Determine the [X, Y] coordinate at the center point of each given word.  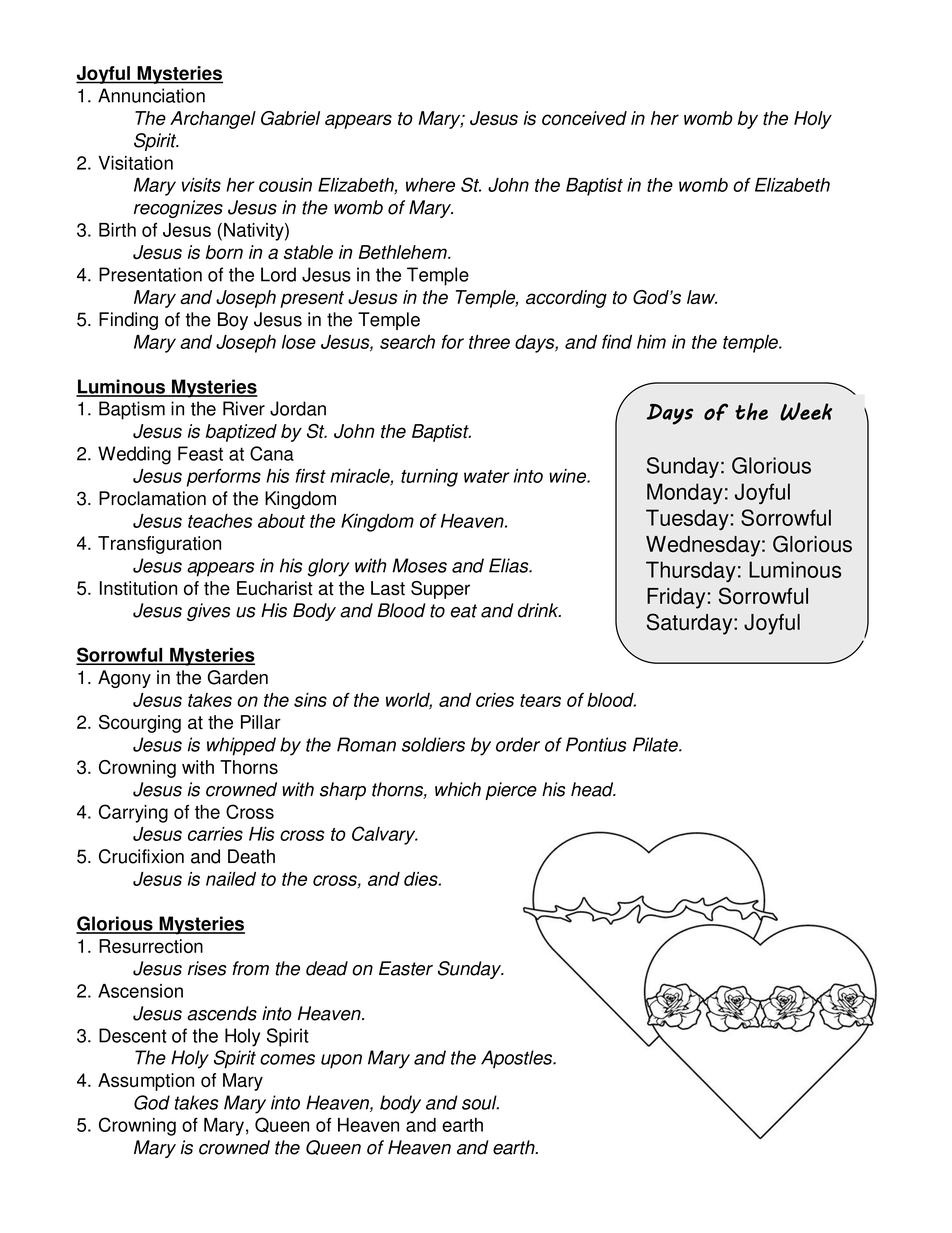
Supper [440, 590]
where [430, 185]
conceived [584, 118]
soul [480, 1102]
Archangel [213, 120]
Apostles [518, 1059]
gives [208, 612]
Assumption [146, 1082]
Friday [676, 598]
